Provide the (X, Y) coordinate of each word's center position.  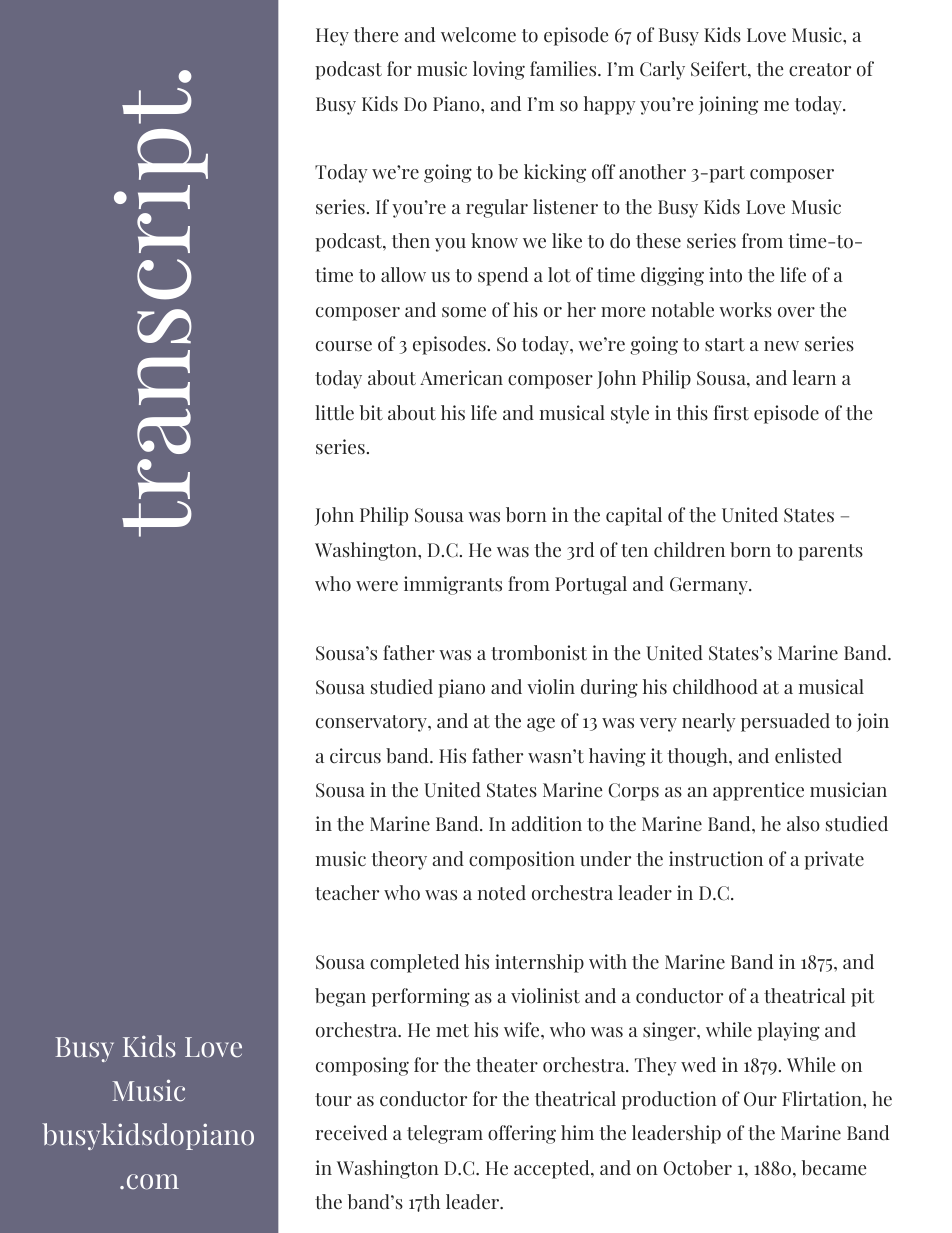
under (605, 859)
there (376, 35)
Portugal (591, 585)
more (623, 312)
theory (399, 860)
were (377, 586)
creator (820, 70)
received (351, 1133)
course (344, 346)
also (803, 824)
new (781, 346)
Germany (710, 586)
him (577, 1132)
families (564, 69)
